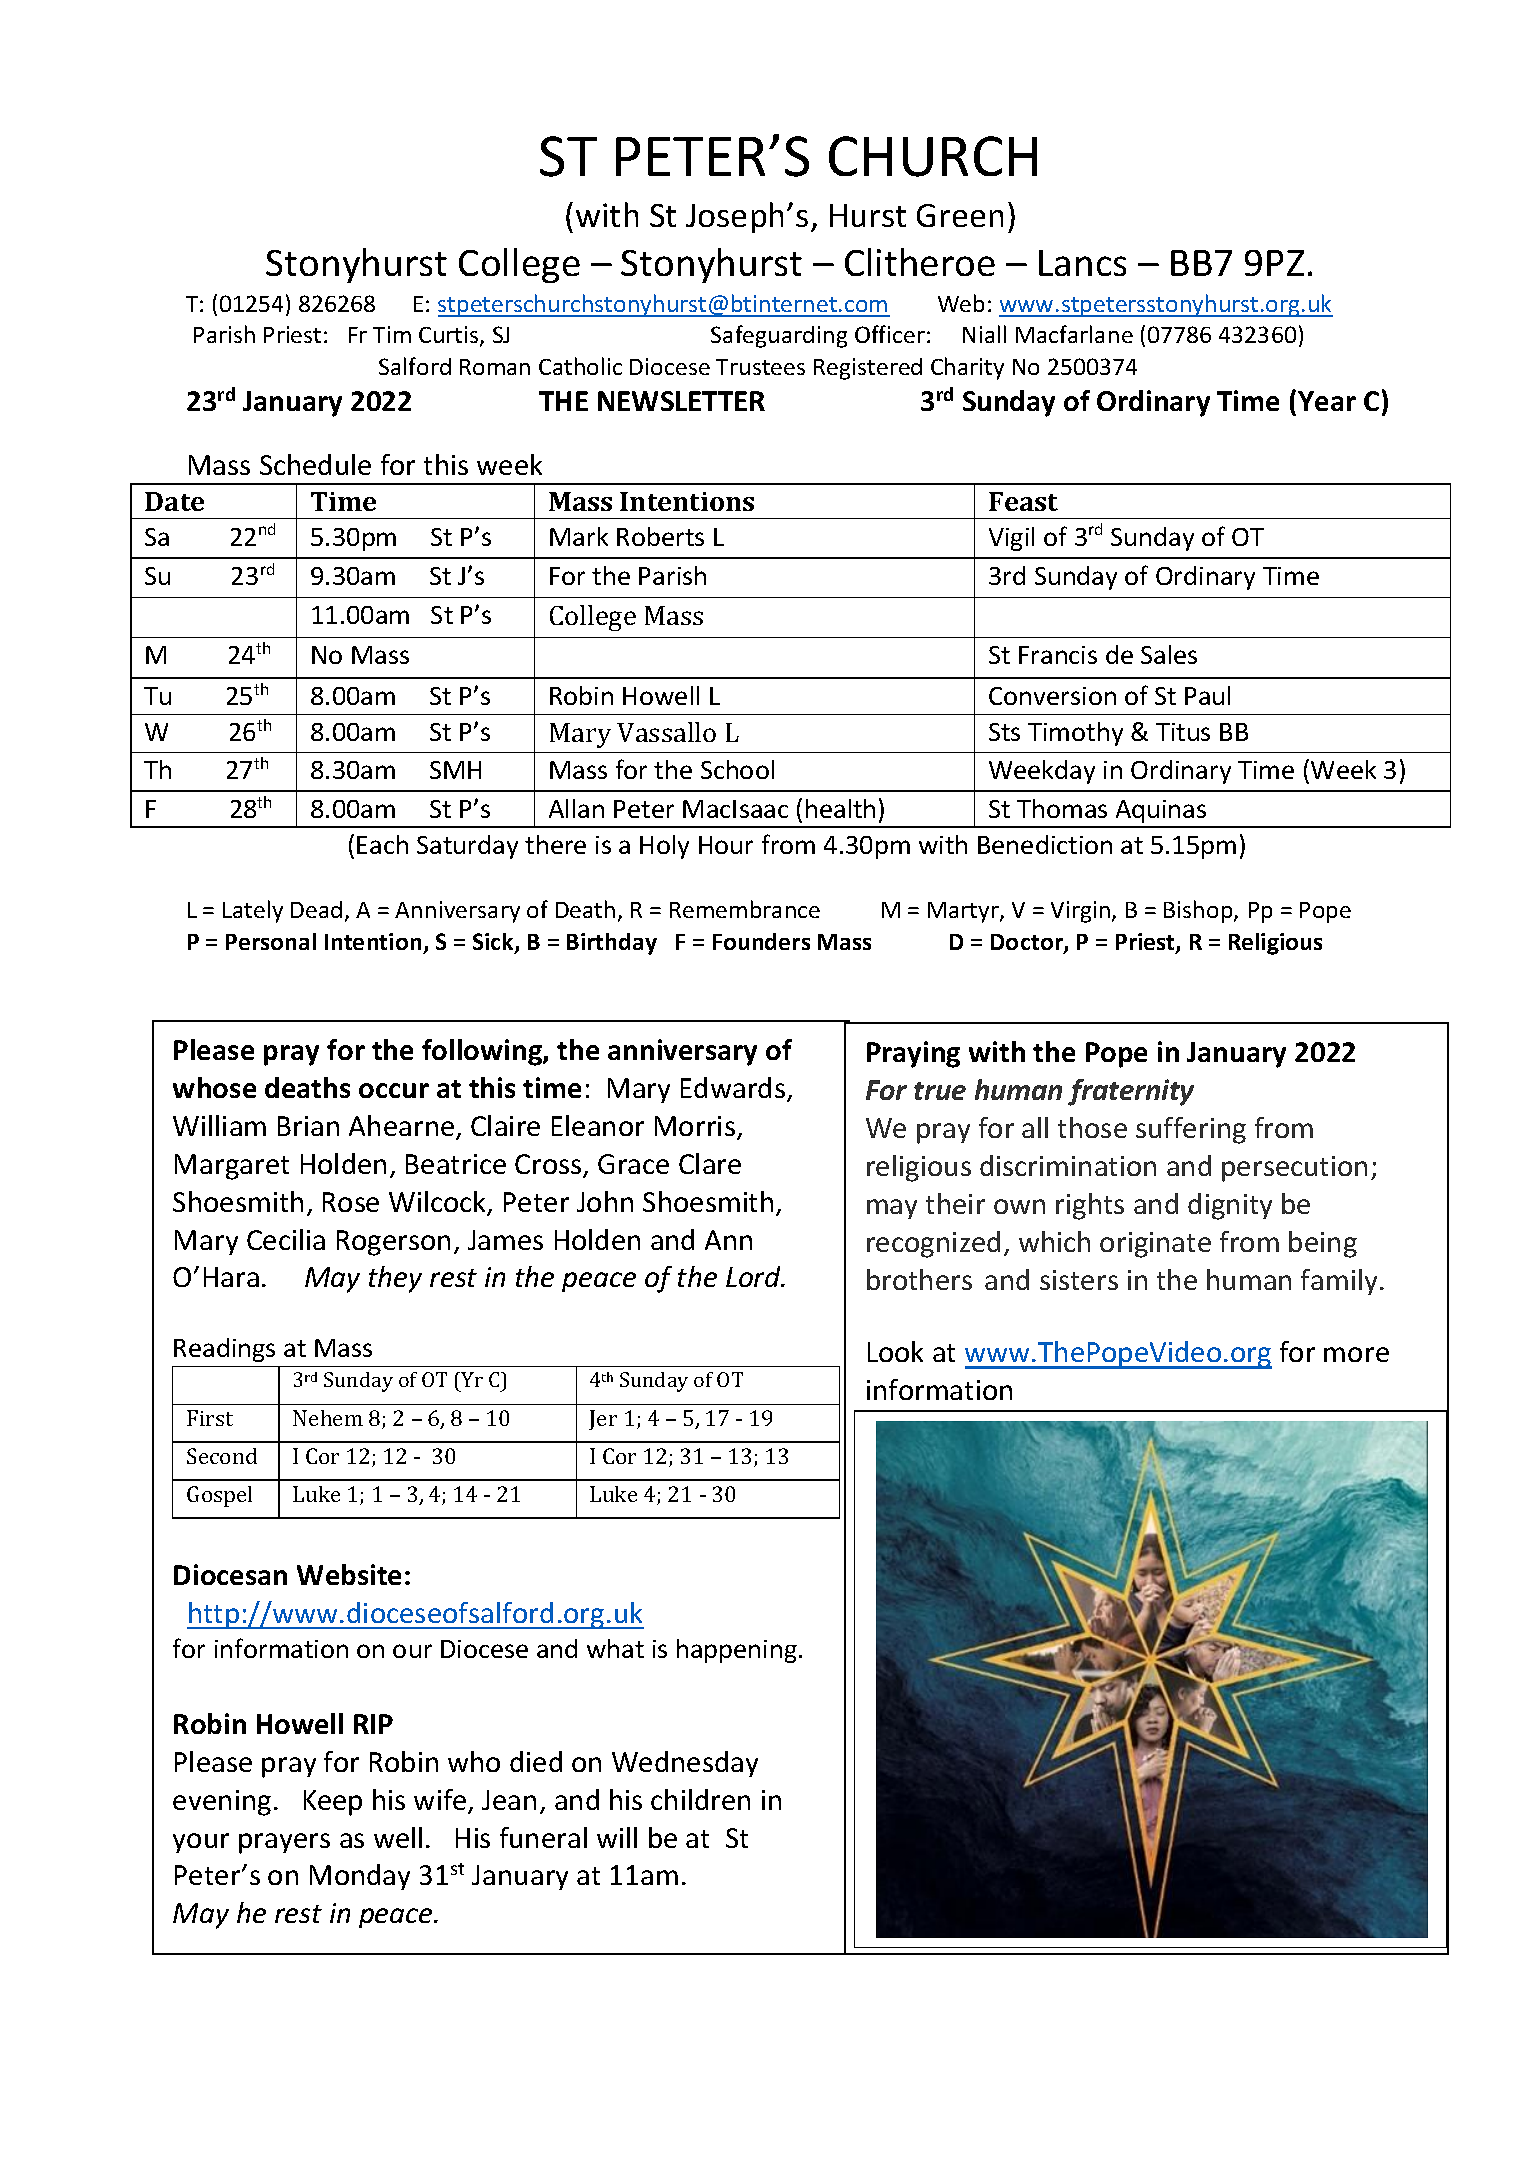 This screenshot has height=2177, width=1539. What do you see at coordinates (1356, 1354) in the screenshot?
I see `more` at bounding box center [1356, 1354].
